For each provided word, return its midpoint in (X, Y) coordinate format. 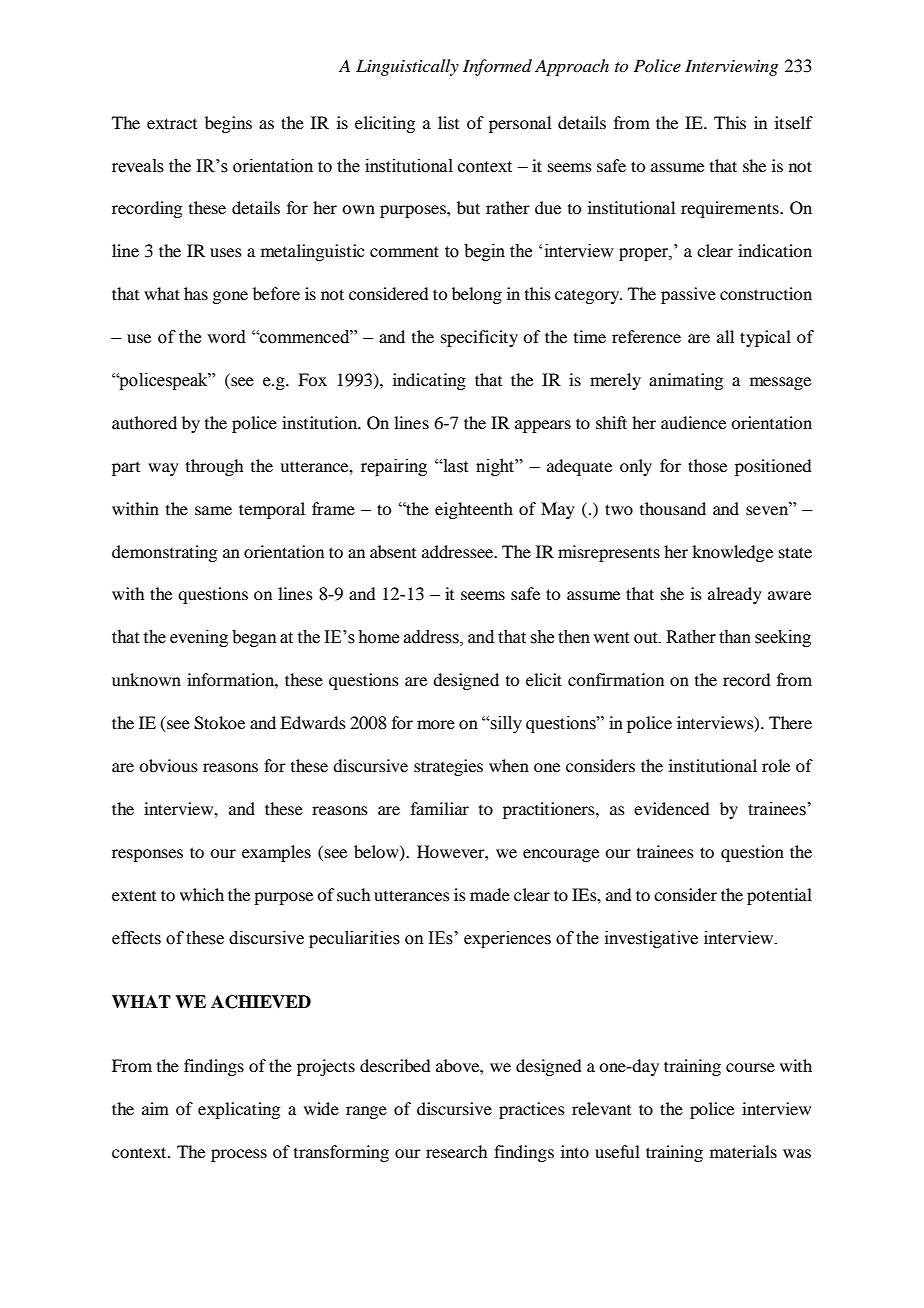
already (735, 595)
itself (794, 122)
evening (199, 638)
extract (172, 123)
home (378, 637)
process (239, 1155)
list (448, 122)
